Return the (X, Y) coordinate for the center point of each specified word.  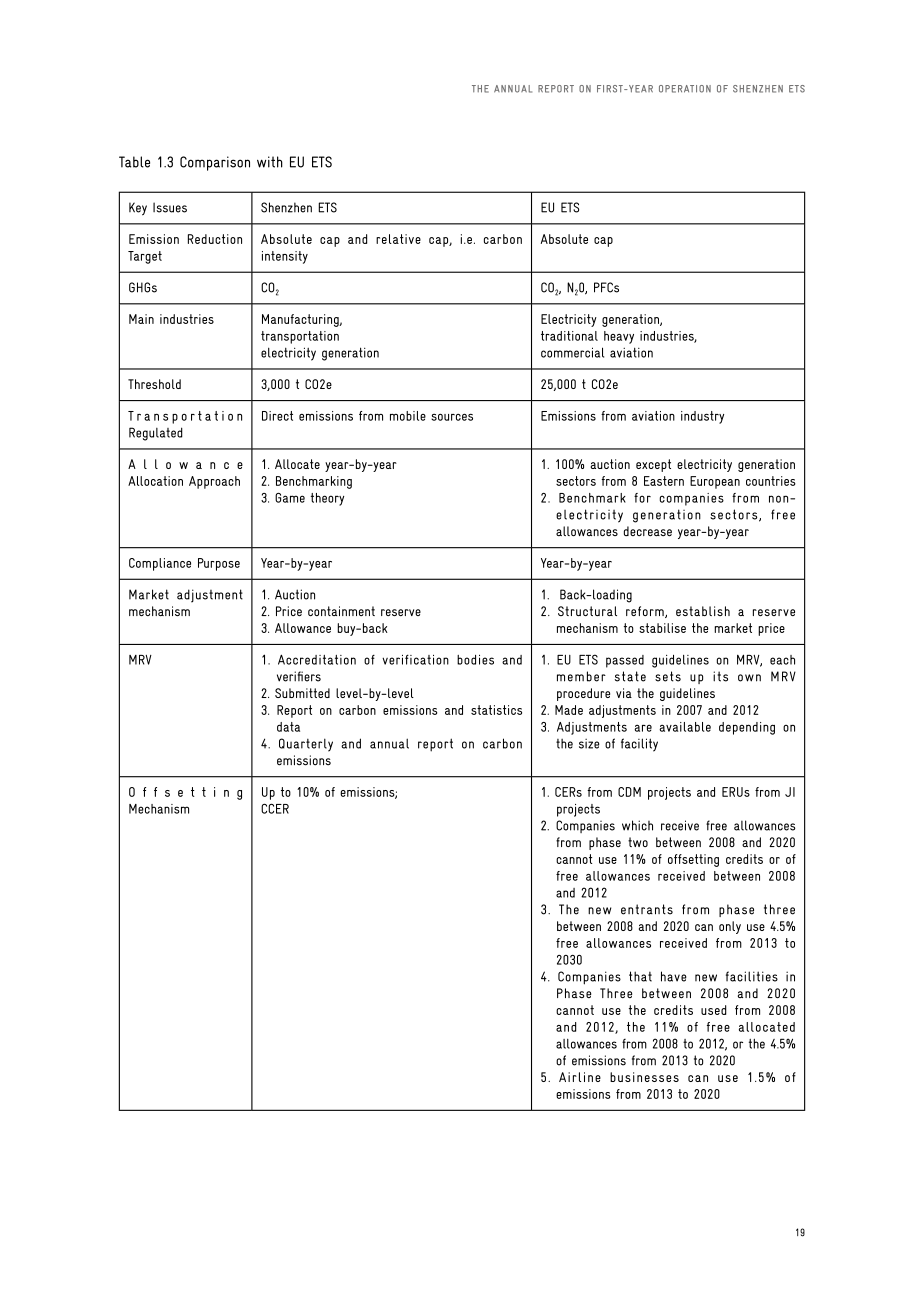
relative (398, 239)
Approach (214, 482)
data (288, 727)
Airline (580, 1077)
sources (452, 417)
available (685, 727)
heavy (619, 337)
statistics (496, 710)
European (715, 482)
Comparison (215, 163)
